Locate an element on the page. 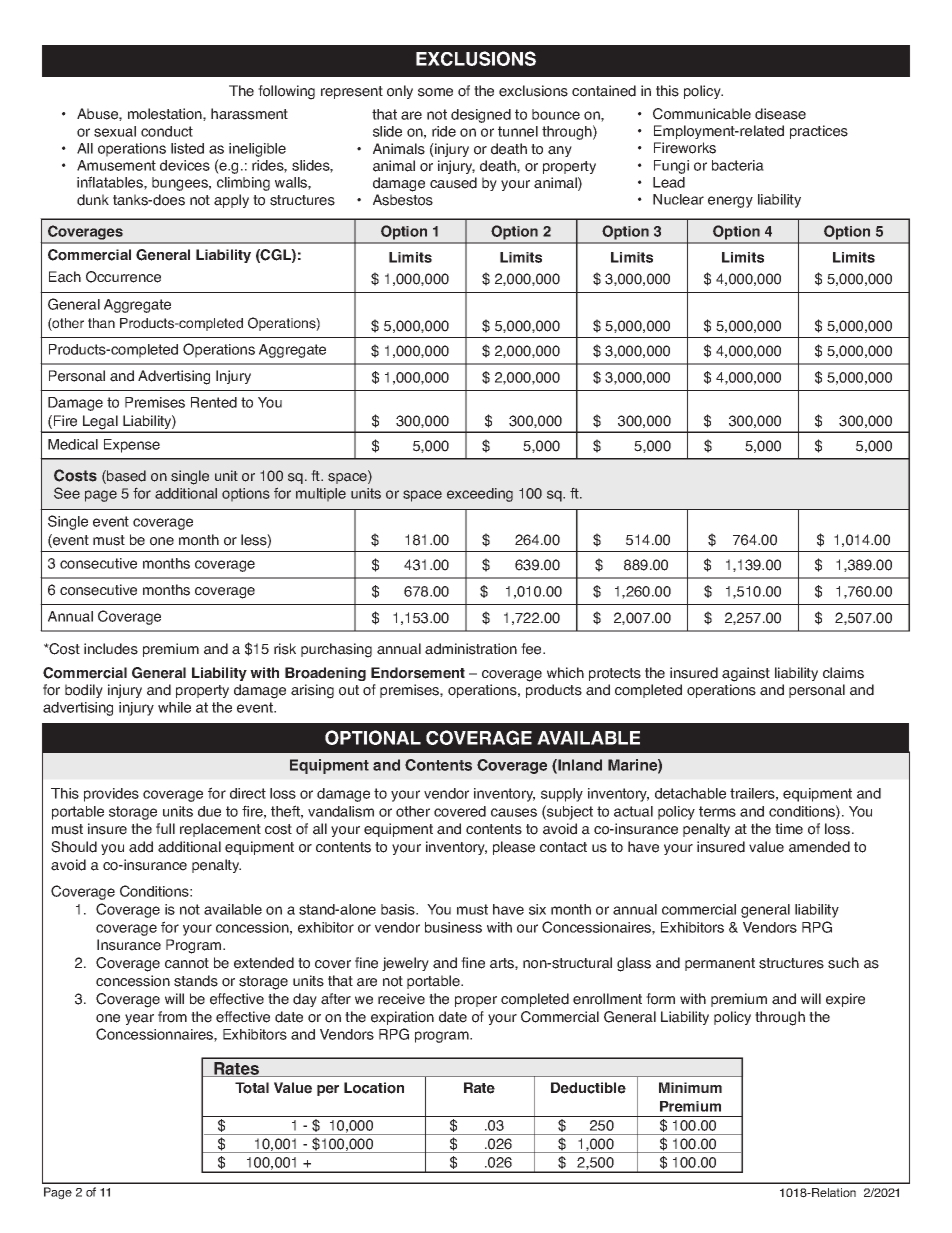  Minimum is located at coordinates (690, 1087).
